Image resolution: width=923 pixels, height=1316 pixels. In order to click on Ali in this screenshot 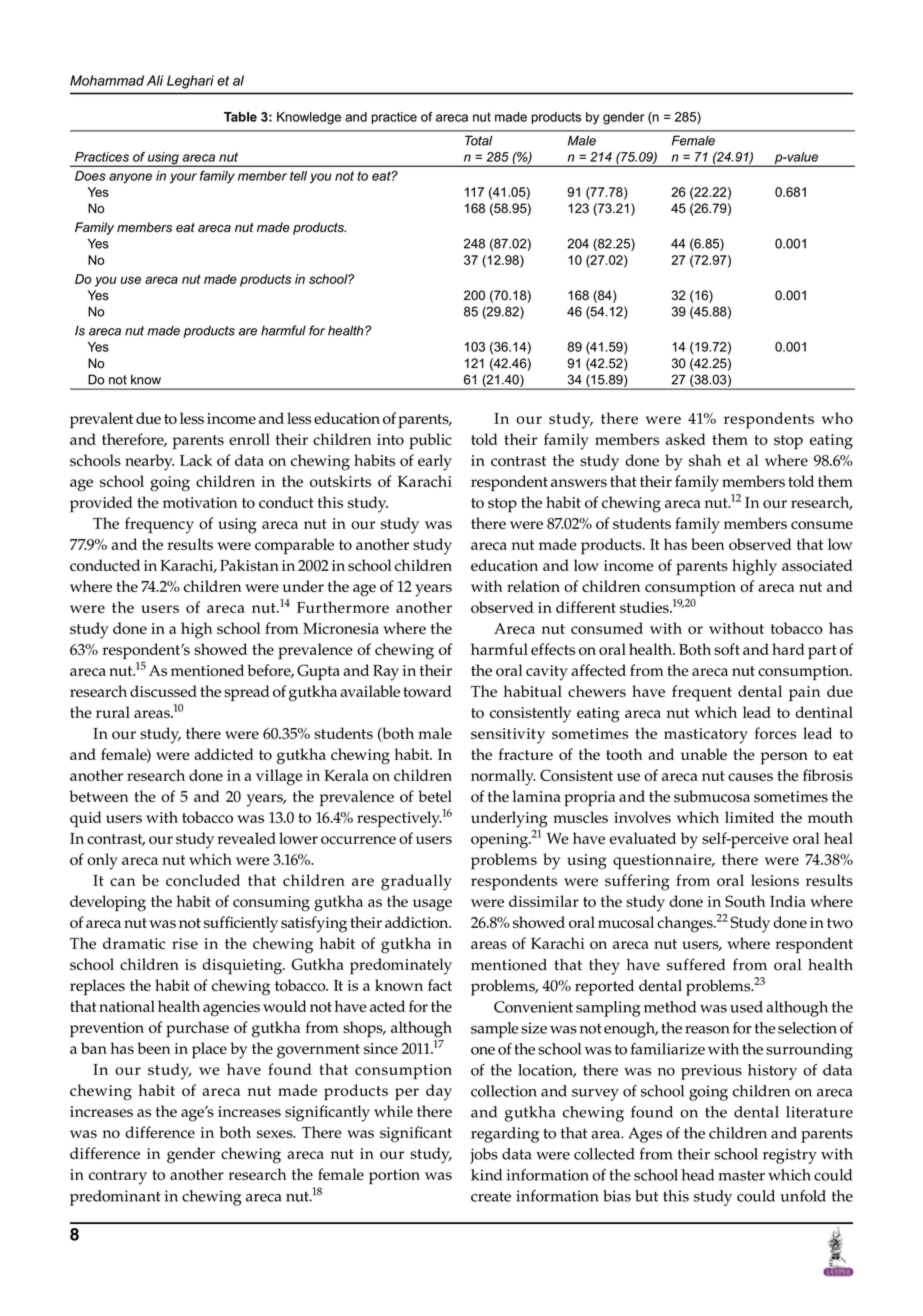, I will do `click(155, 80)`.
